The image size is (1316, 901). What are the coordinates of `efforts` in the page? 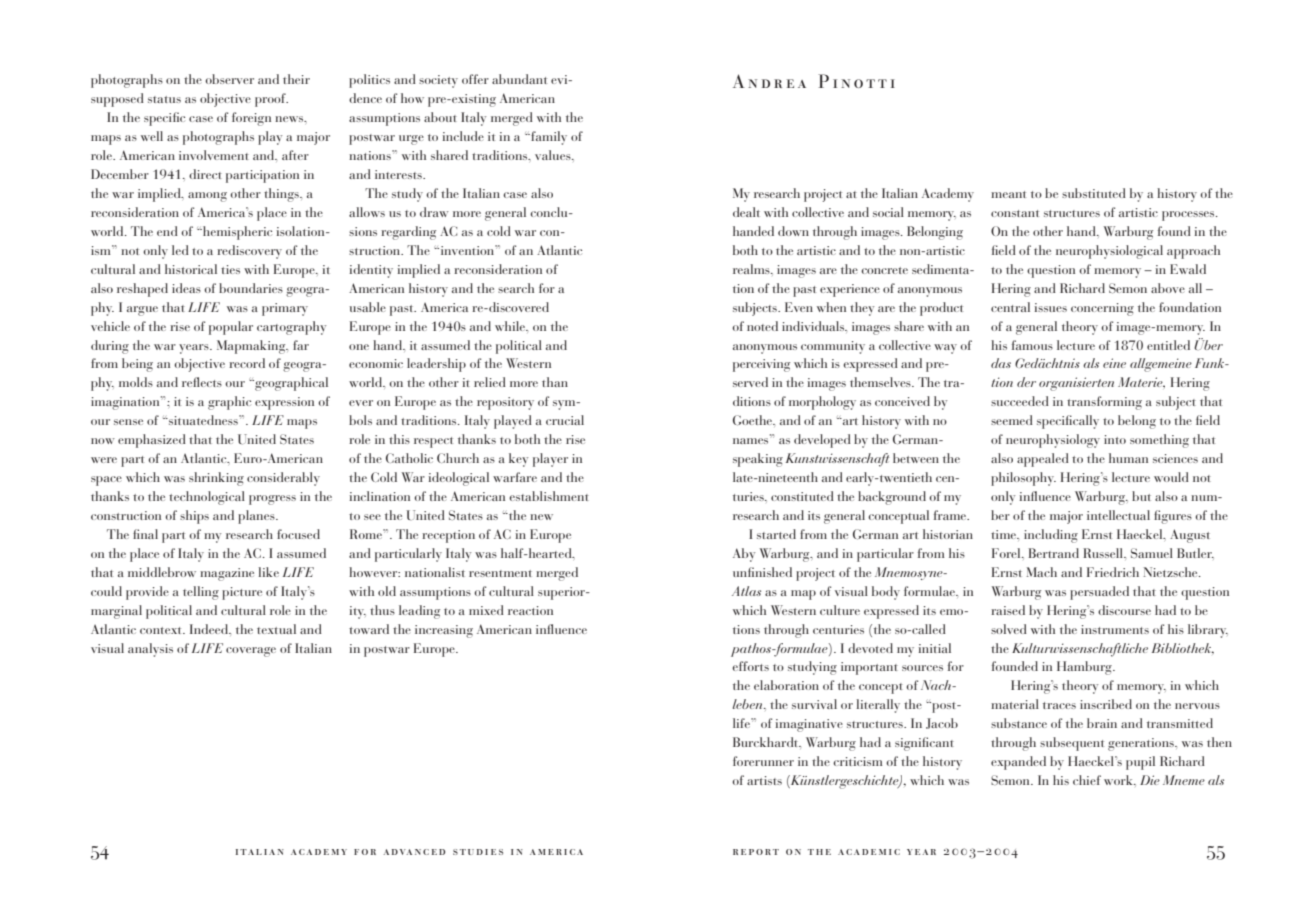 It's located at (750, 666).
